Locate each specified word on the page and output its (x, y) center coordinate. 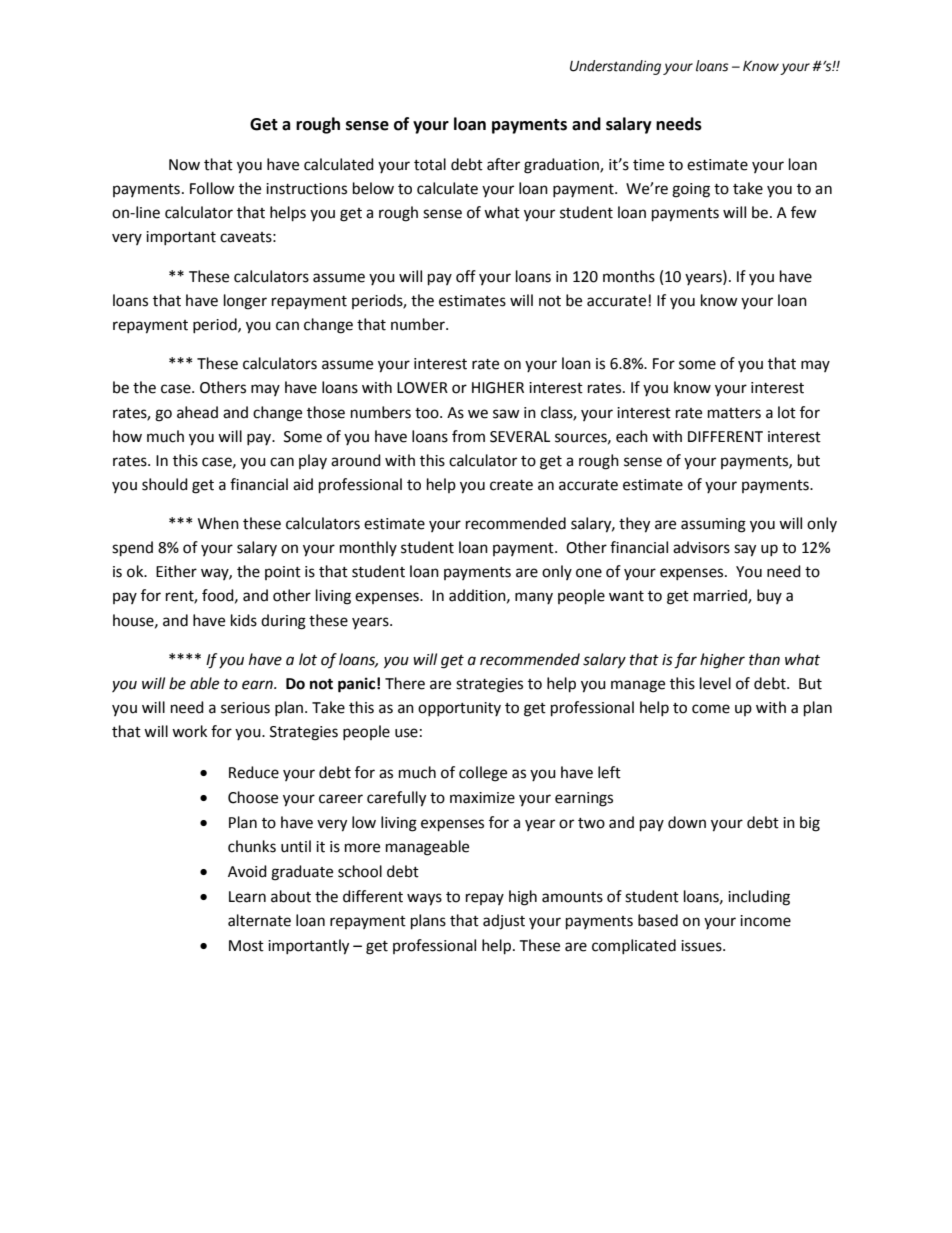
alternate (259, 920)
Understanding (615, 67)
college (483, 774)
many (534, 598)
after (503, 164)
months (629, 276)
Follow (212, 188)
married (721, 596)
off (466, 276)
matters (734, 413)
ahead (197, 412)
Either (176, 571)
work (189, 731)
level (715, 683)
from (468, 436)
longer (245, 302)
